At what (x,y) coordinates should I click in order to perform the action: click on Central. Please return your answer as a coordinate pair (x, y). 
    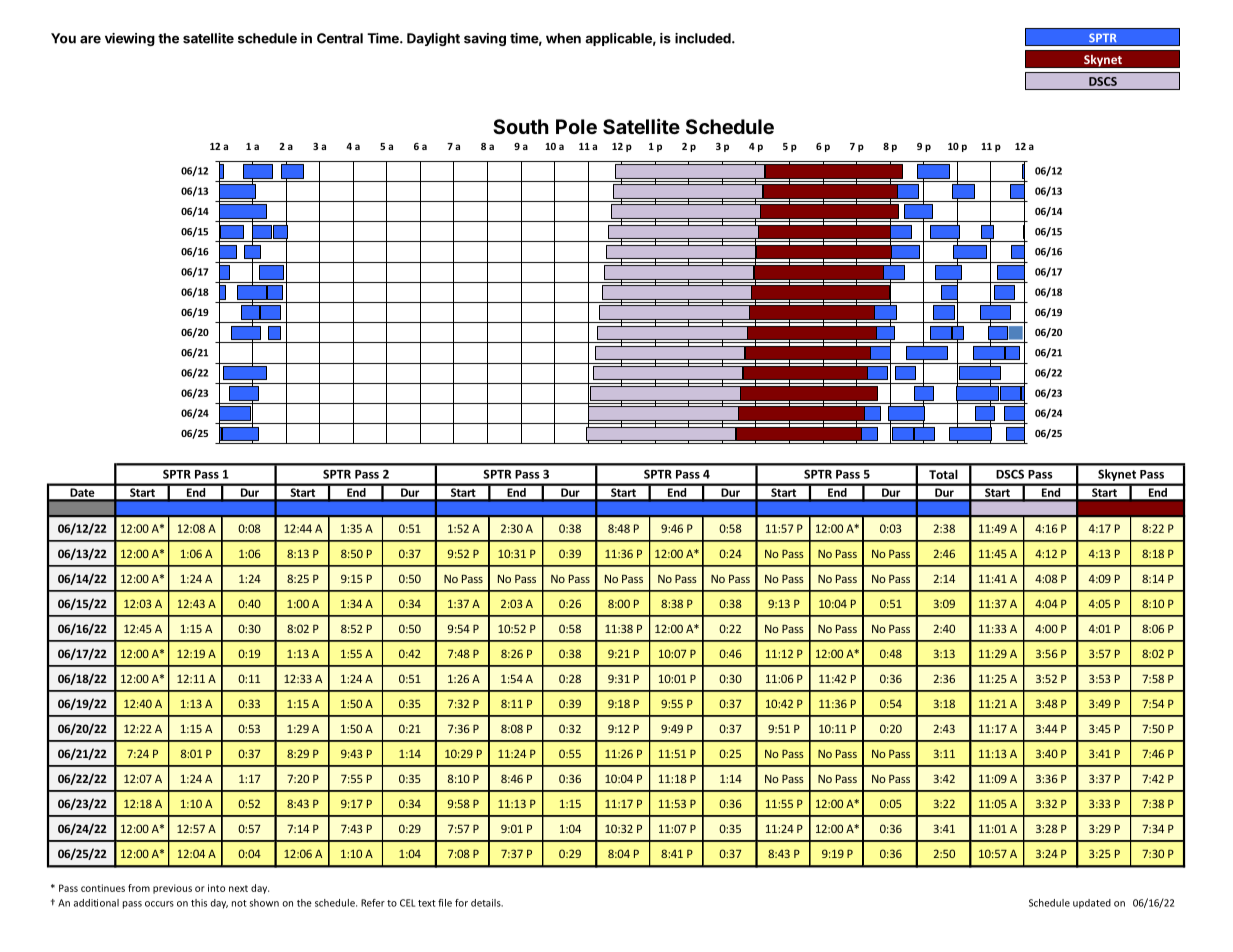
    Looking at the image, I should click on (340, 38).
